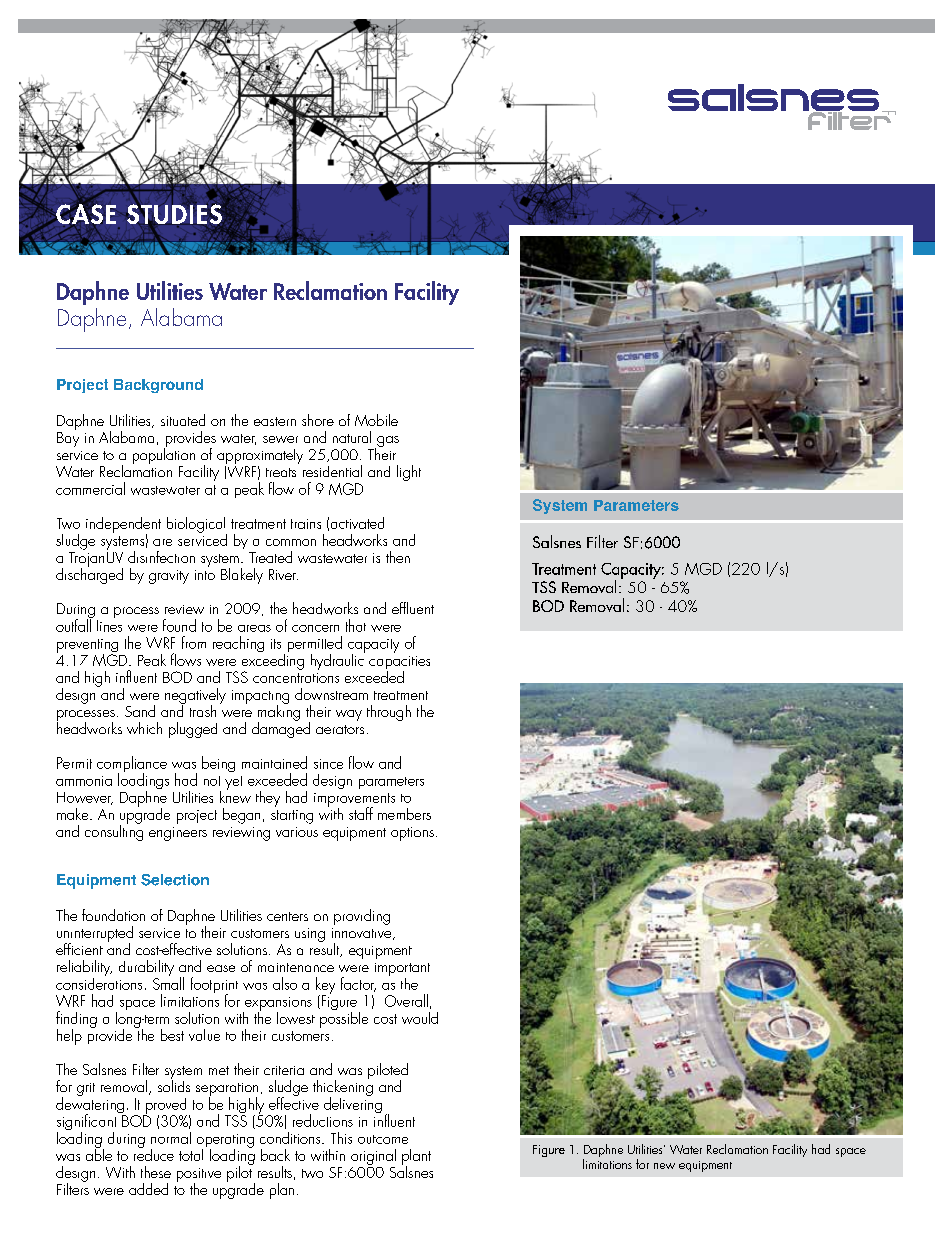  I want to click on original, so click(373, 1157).
